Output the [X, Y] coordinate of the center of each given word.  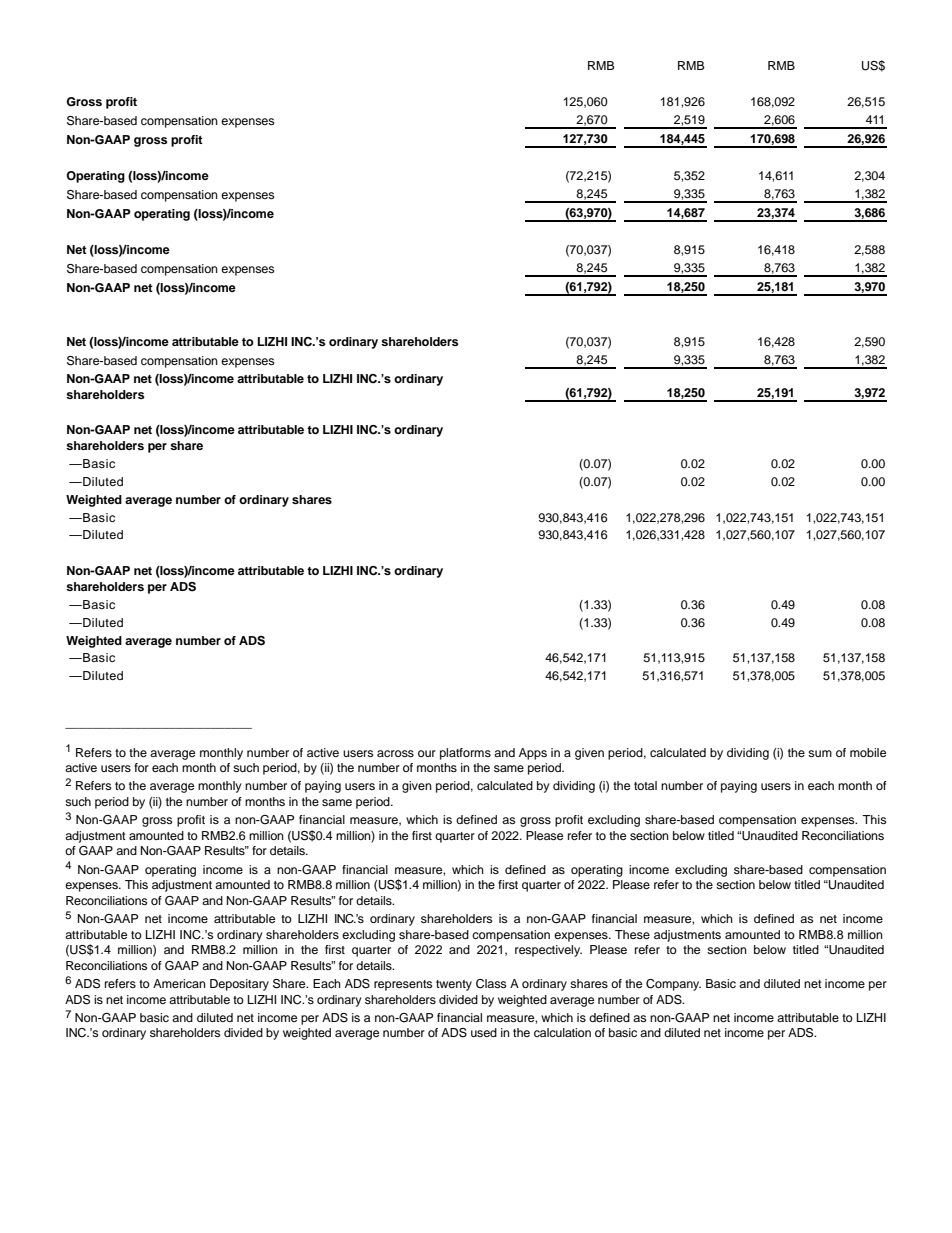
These [632, 934]
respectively [548, 951]
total [645, 785]
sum [820, 753]
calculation [562, 1032]
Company [673, 985]
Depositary [239, 985]
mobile [868, 752]
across [395, 753]
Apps [533, 754]
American [179, 983]
